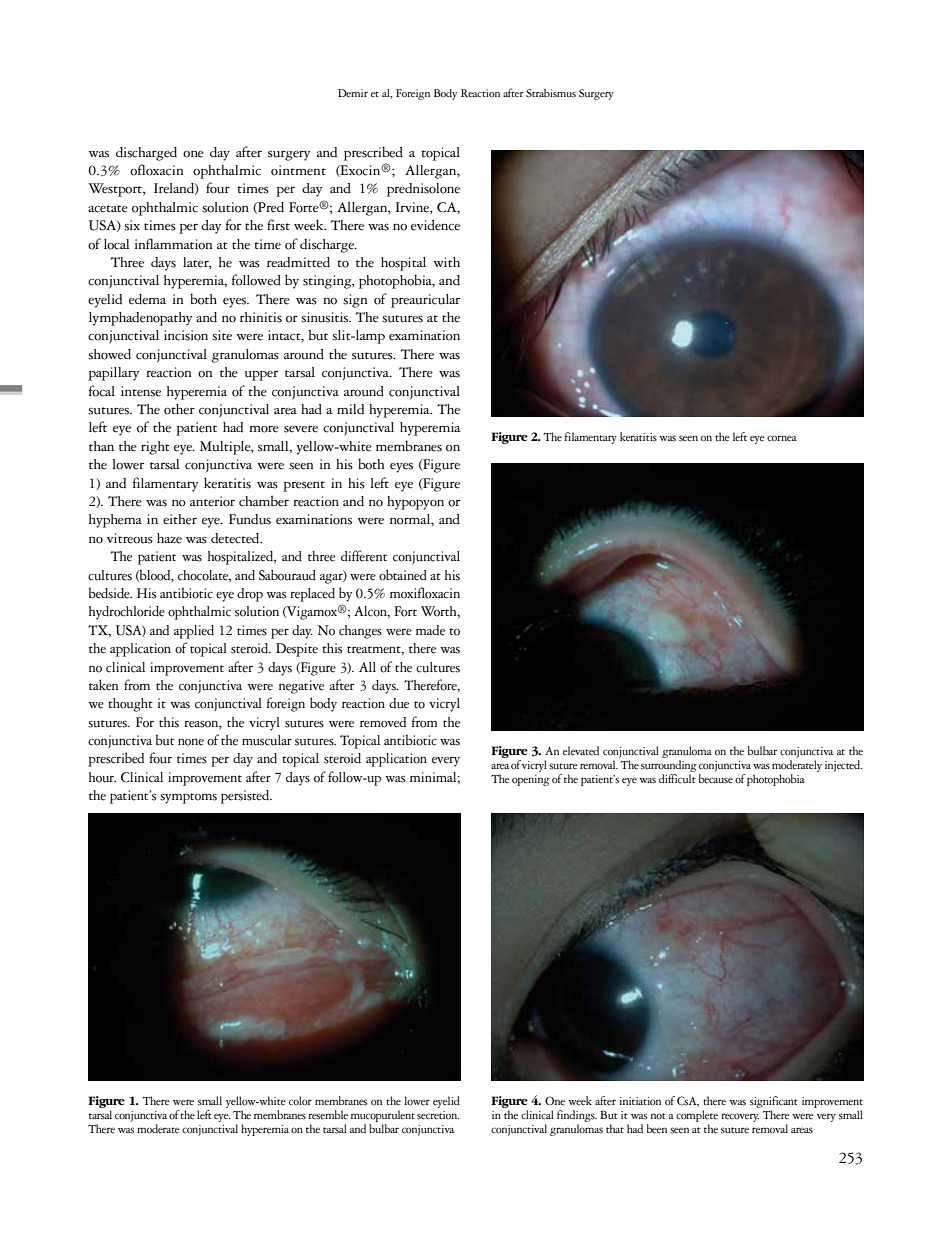 This document has height=1240, width=952. Describe the element at coordinates (156, 170) in the document. I see `ofloxacin` at that location.
